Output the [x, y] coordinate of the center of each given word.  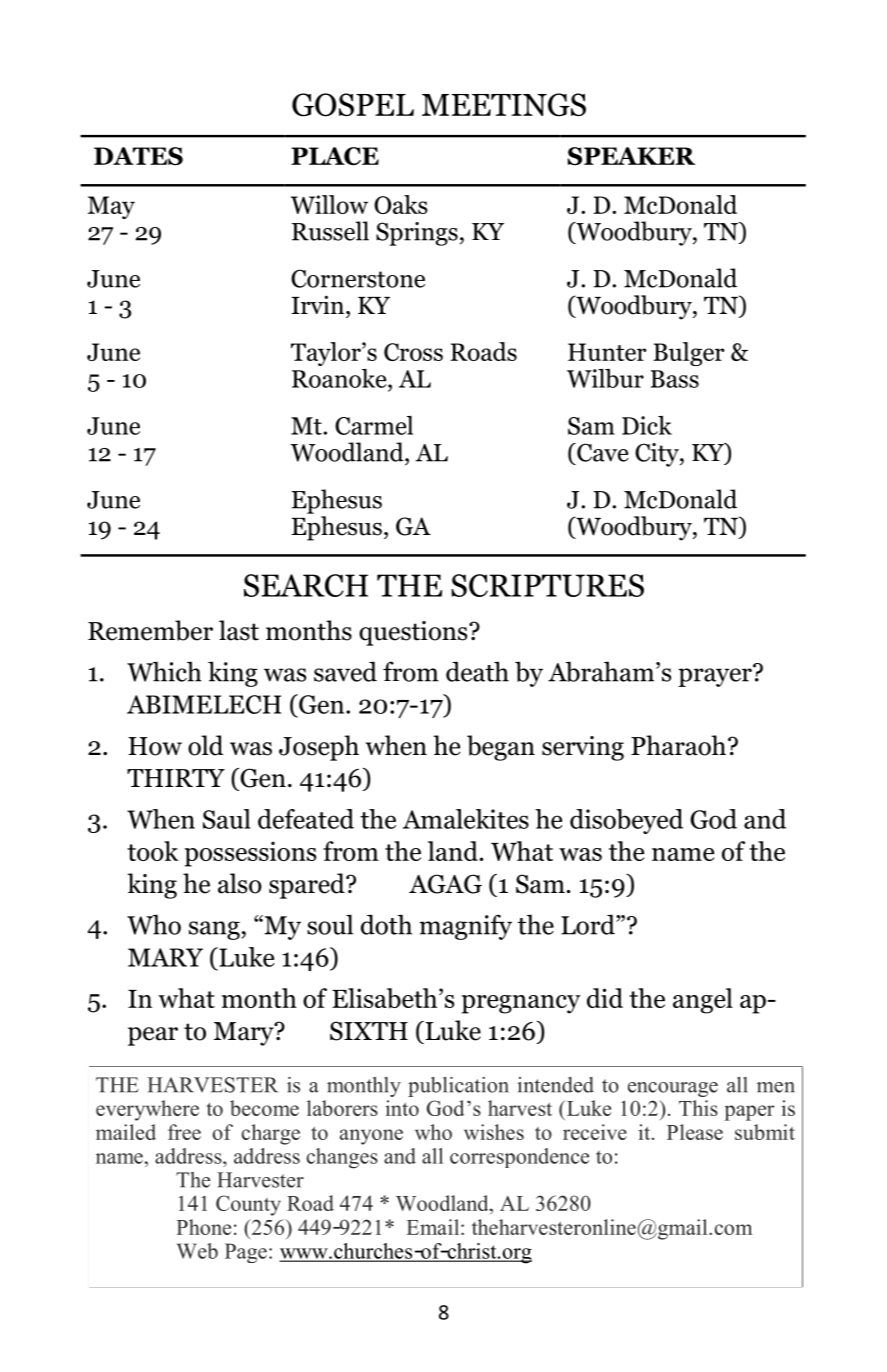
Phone [203, 1227]
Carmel [374, 425]
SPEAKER [631, 156]
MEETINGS [504, 105]
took [153, 851]
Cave [602, 452]
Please [695, 1132]
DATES [138, 156]
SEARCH [306, 585]
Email [434, 1227]
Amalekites [466, 819]
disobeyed [626, 821]
